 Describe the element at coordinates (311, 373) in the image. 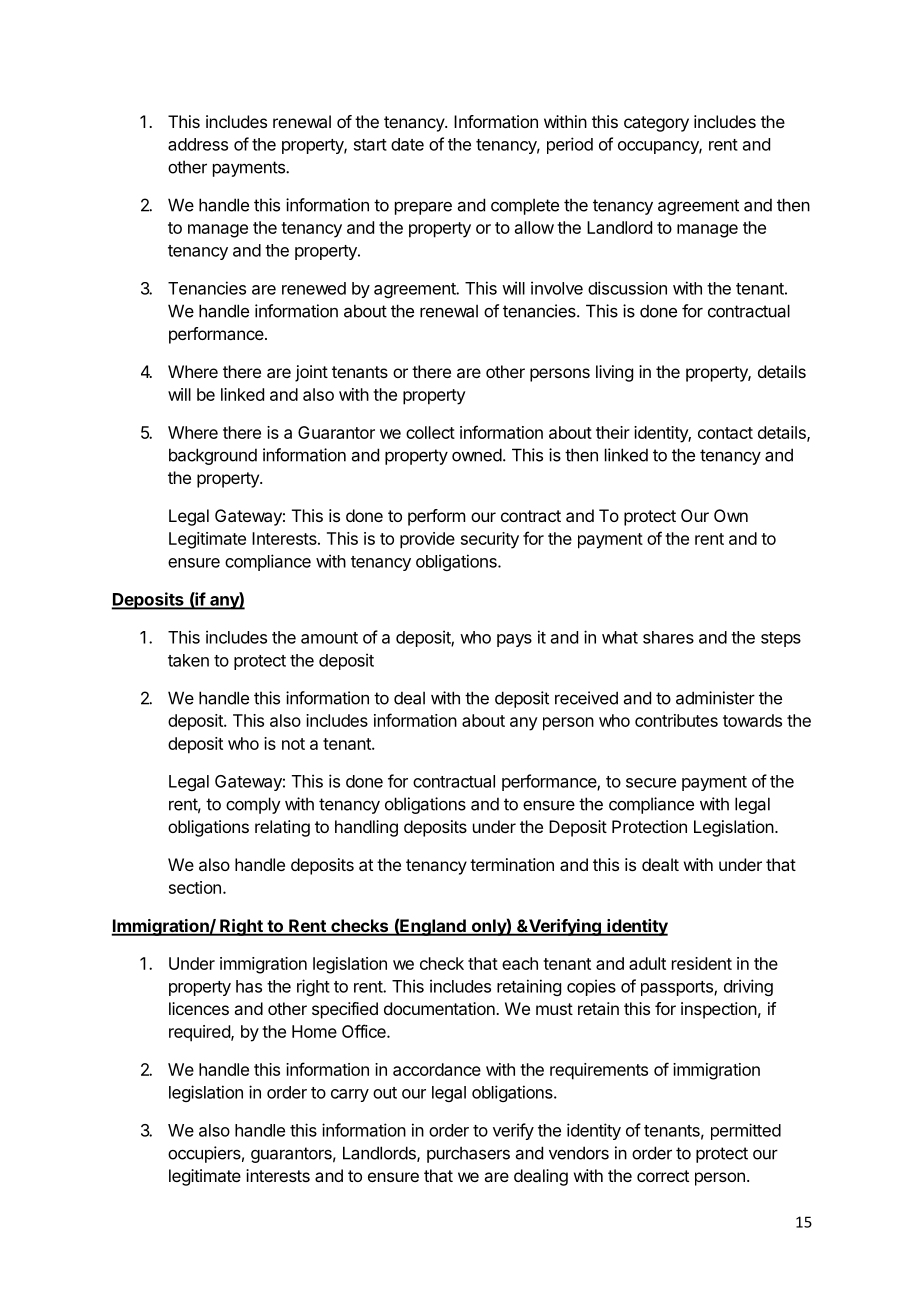

I see `joint` at that location.
